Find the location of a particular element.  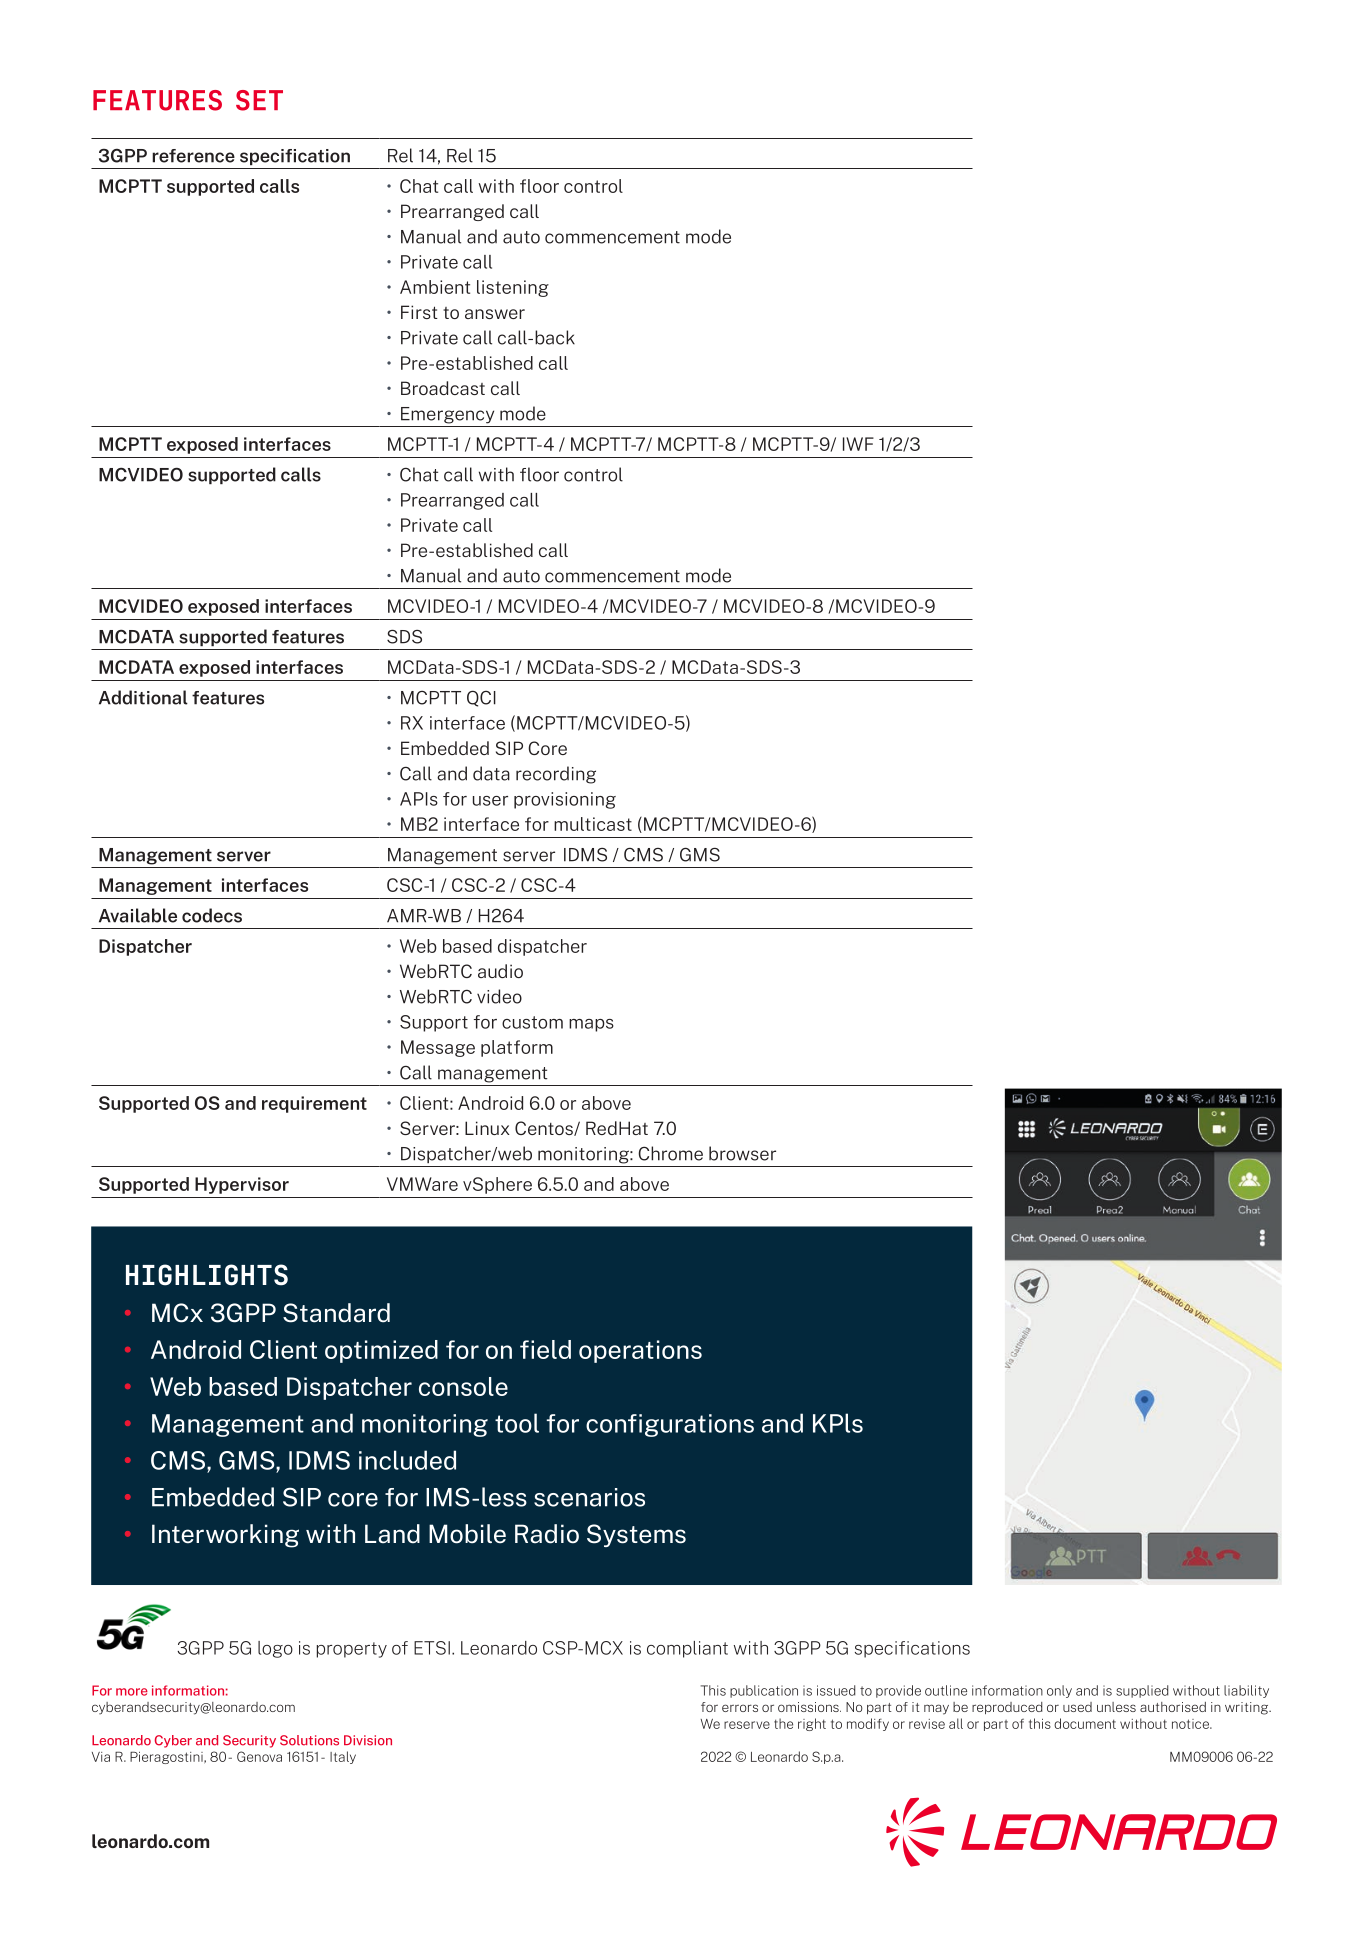

errors is located at coordinates (740, 1708).
